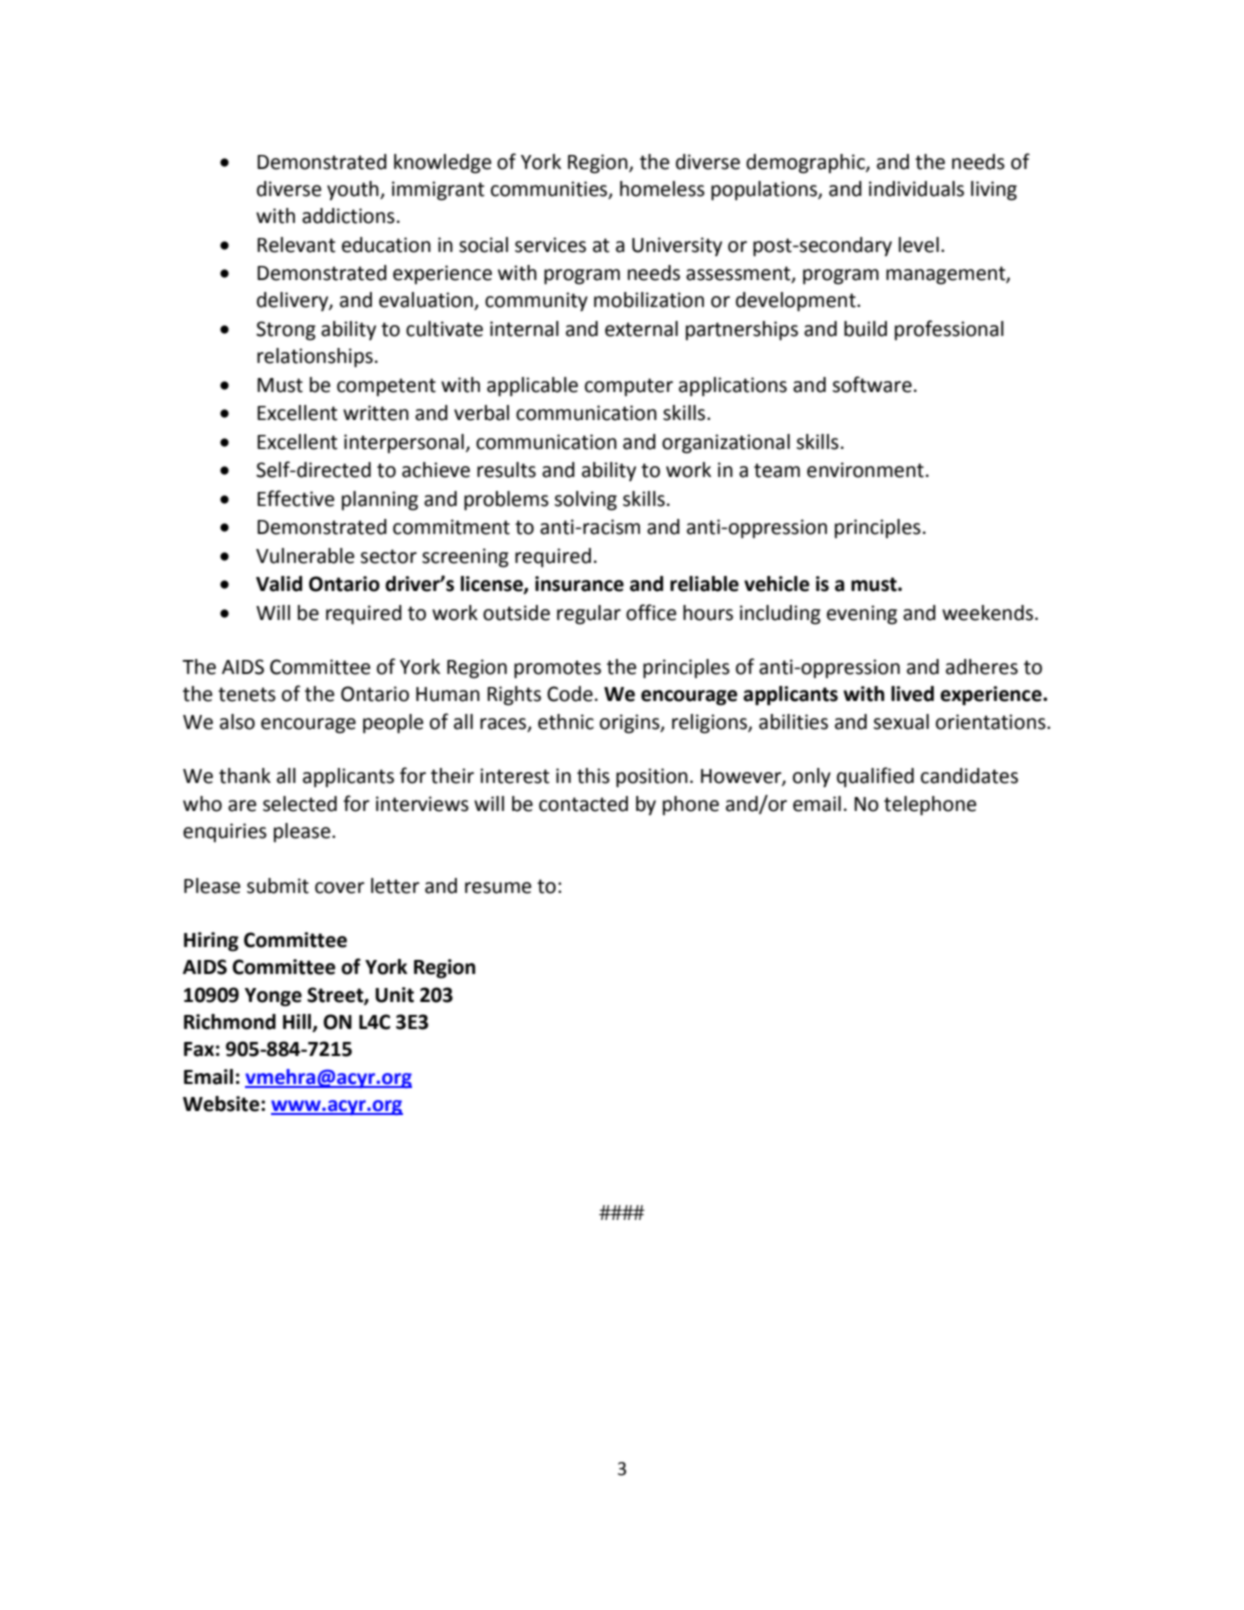  What do you see at coordinates (662, 189) in the page?
I see `homeless` at bounding box center [662, 189].
